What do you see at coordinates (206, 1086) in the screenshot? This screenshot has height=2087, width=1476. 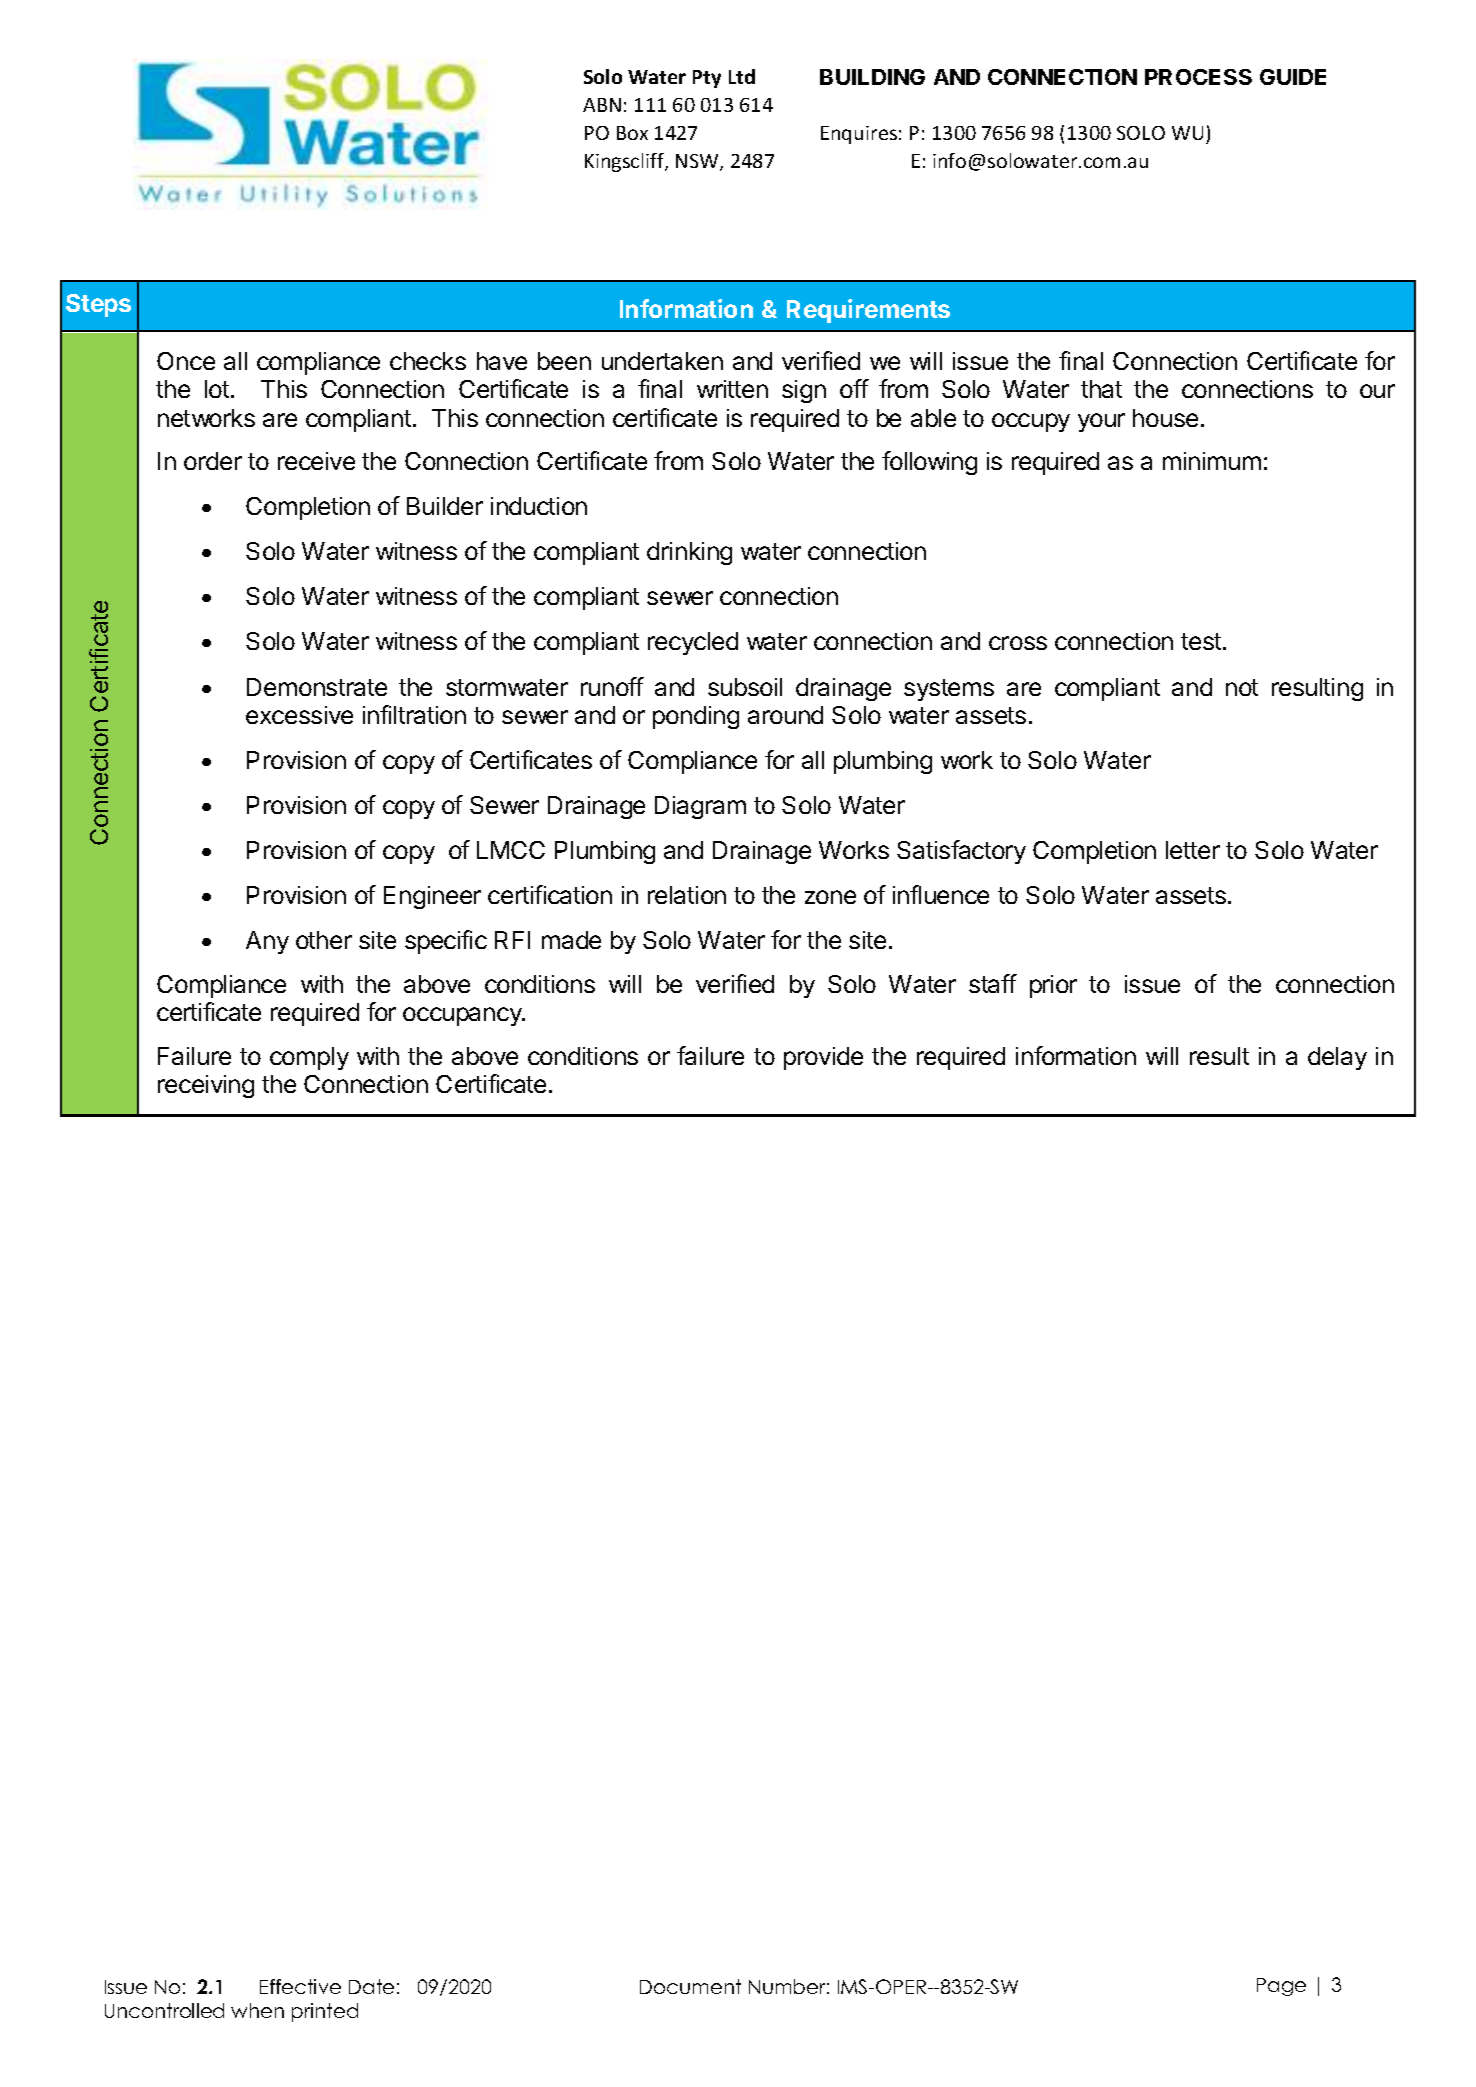 I see `receiving` at bounding box center [206, 1086].
